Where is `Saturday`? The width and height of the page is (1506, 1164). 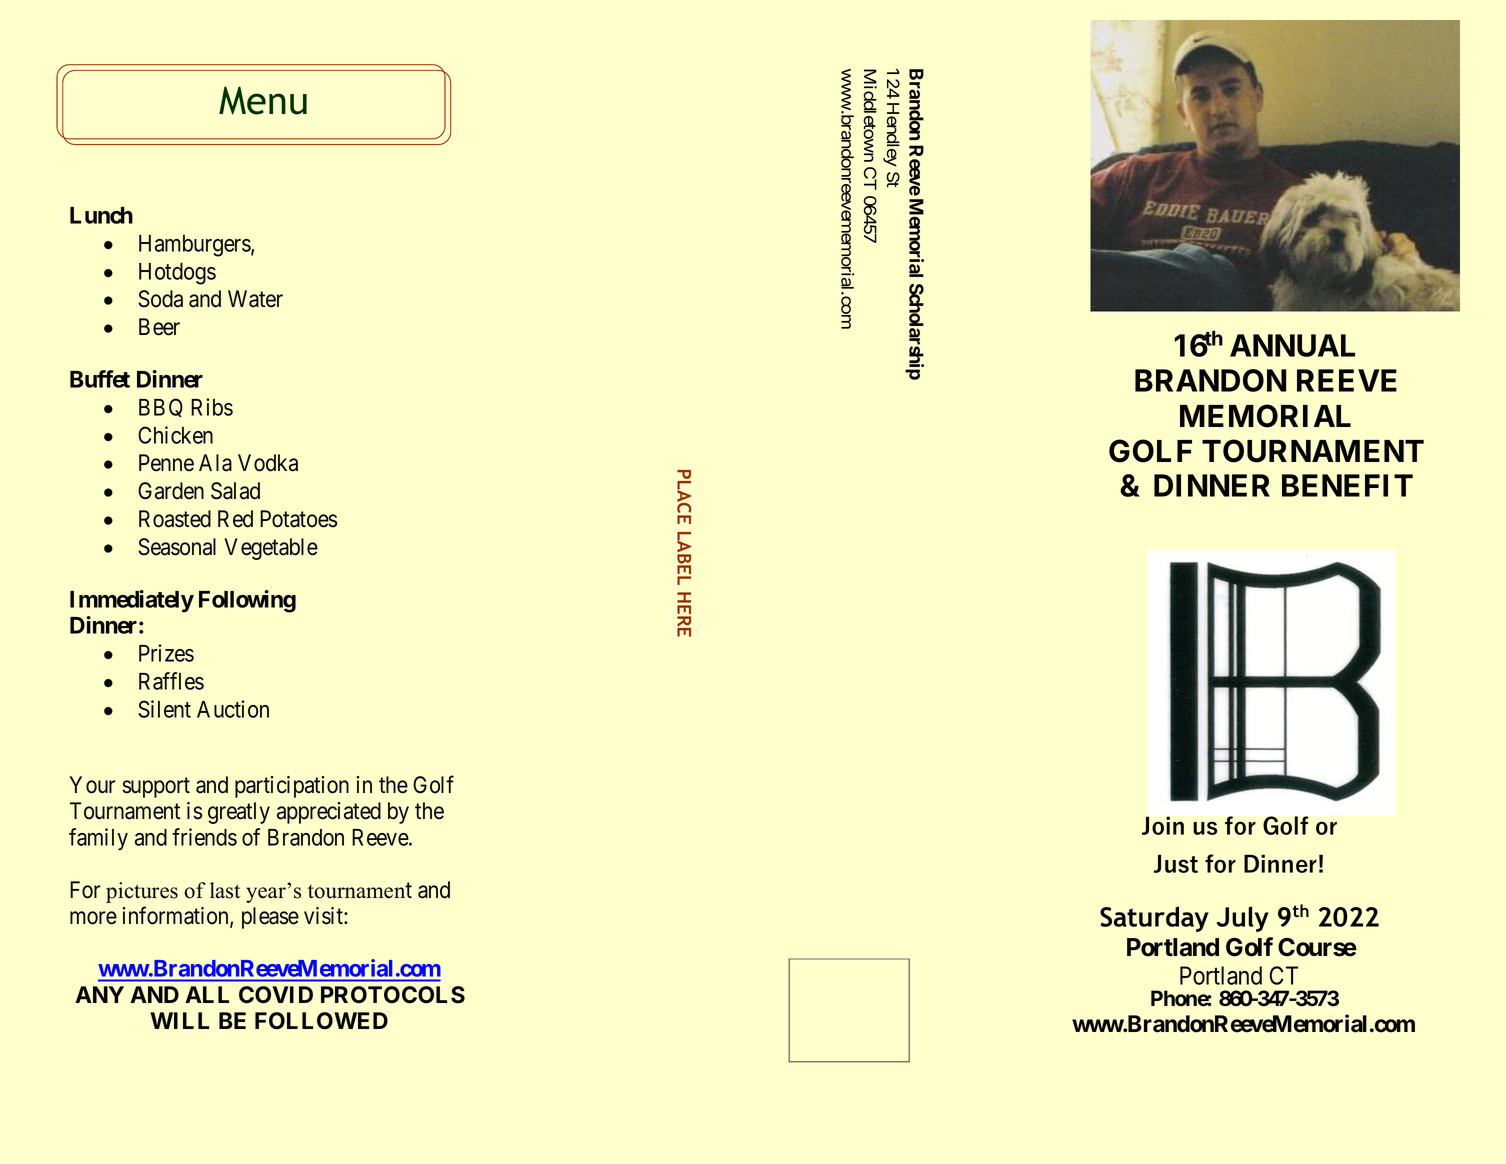
Saturday is located at coordinates (1154, 919).
